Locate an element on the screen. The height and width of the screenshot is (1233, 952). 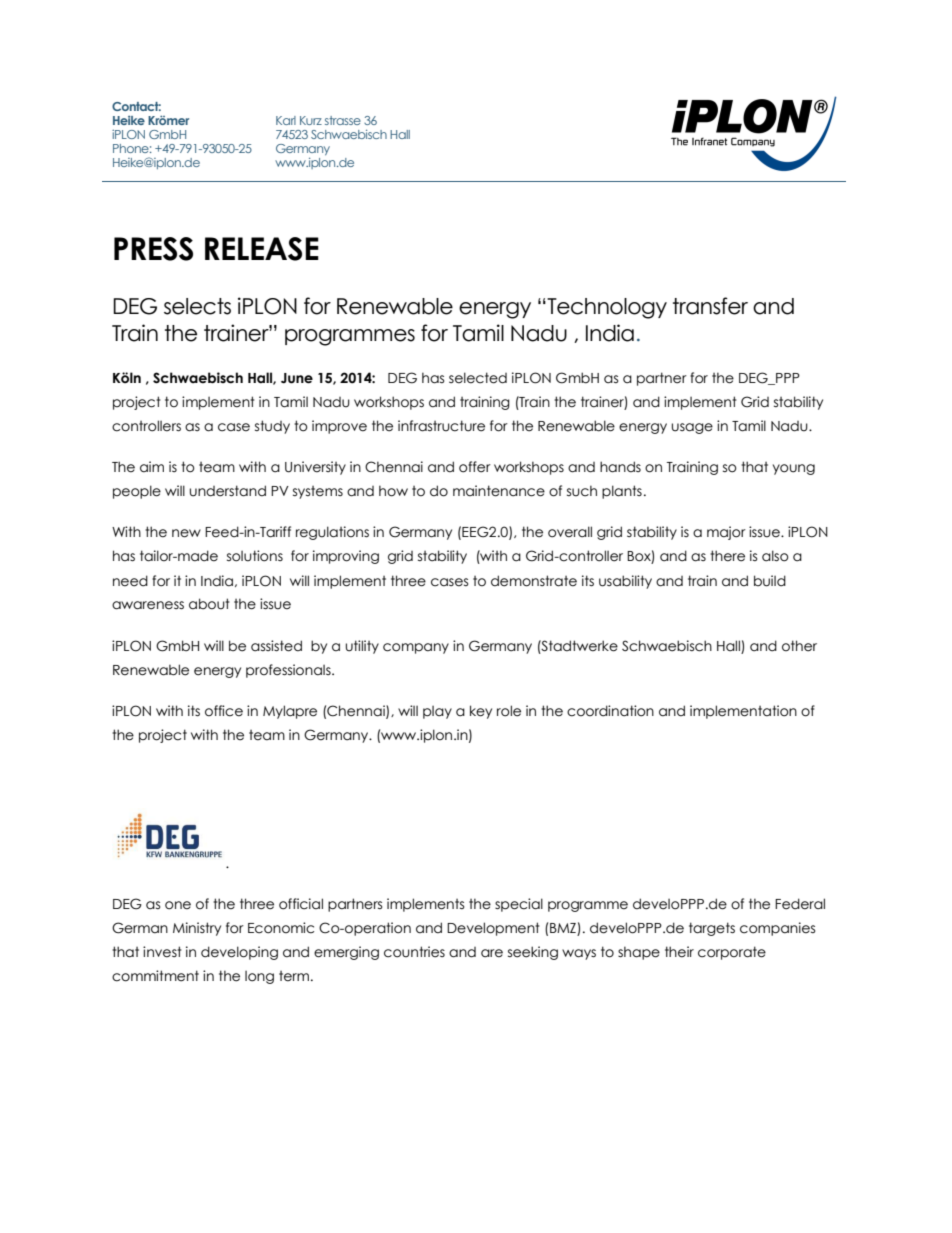
infrastructure is located at coordinates (441, 426).
